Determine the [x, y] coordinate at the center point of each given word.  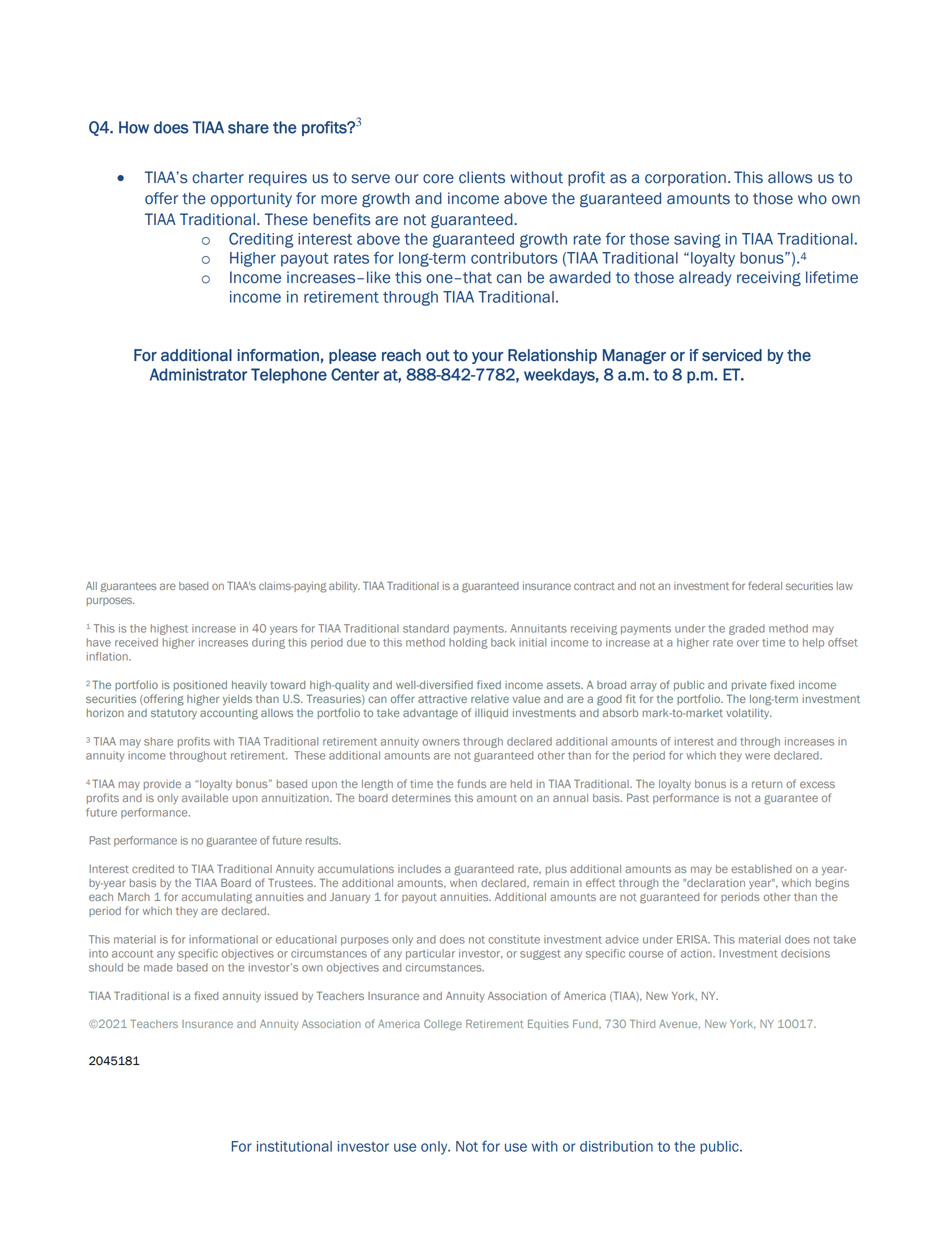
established [761, 869]
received [136, 642]
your [487, 358]
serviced [732, 355]
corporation [685, 178]
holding [468, 643]
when [463, 883]
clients [482, 177]
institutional [294, 1146]
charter [218, 177]
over [748, 643]
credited [153, 869]
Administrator [198, 374]
